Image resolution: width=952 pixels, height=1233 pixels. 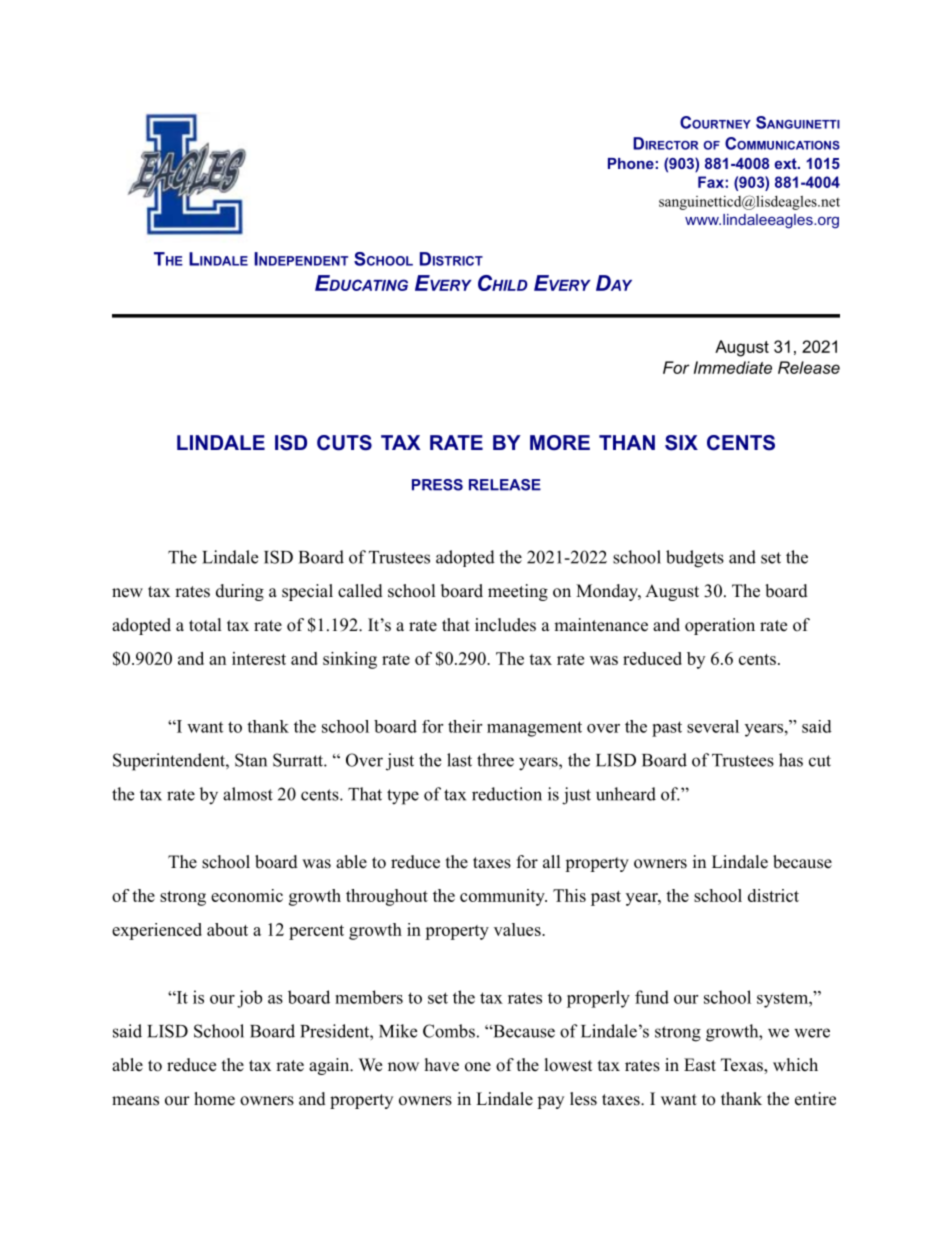 I want to click on operation, so click(x=720, y=626).
